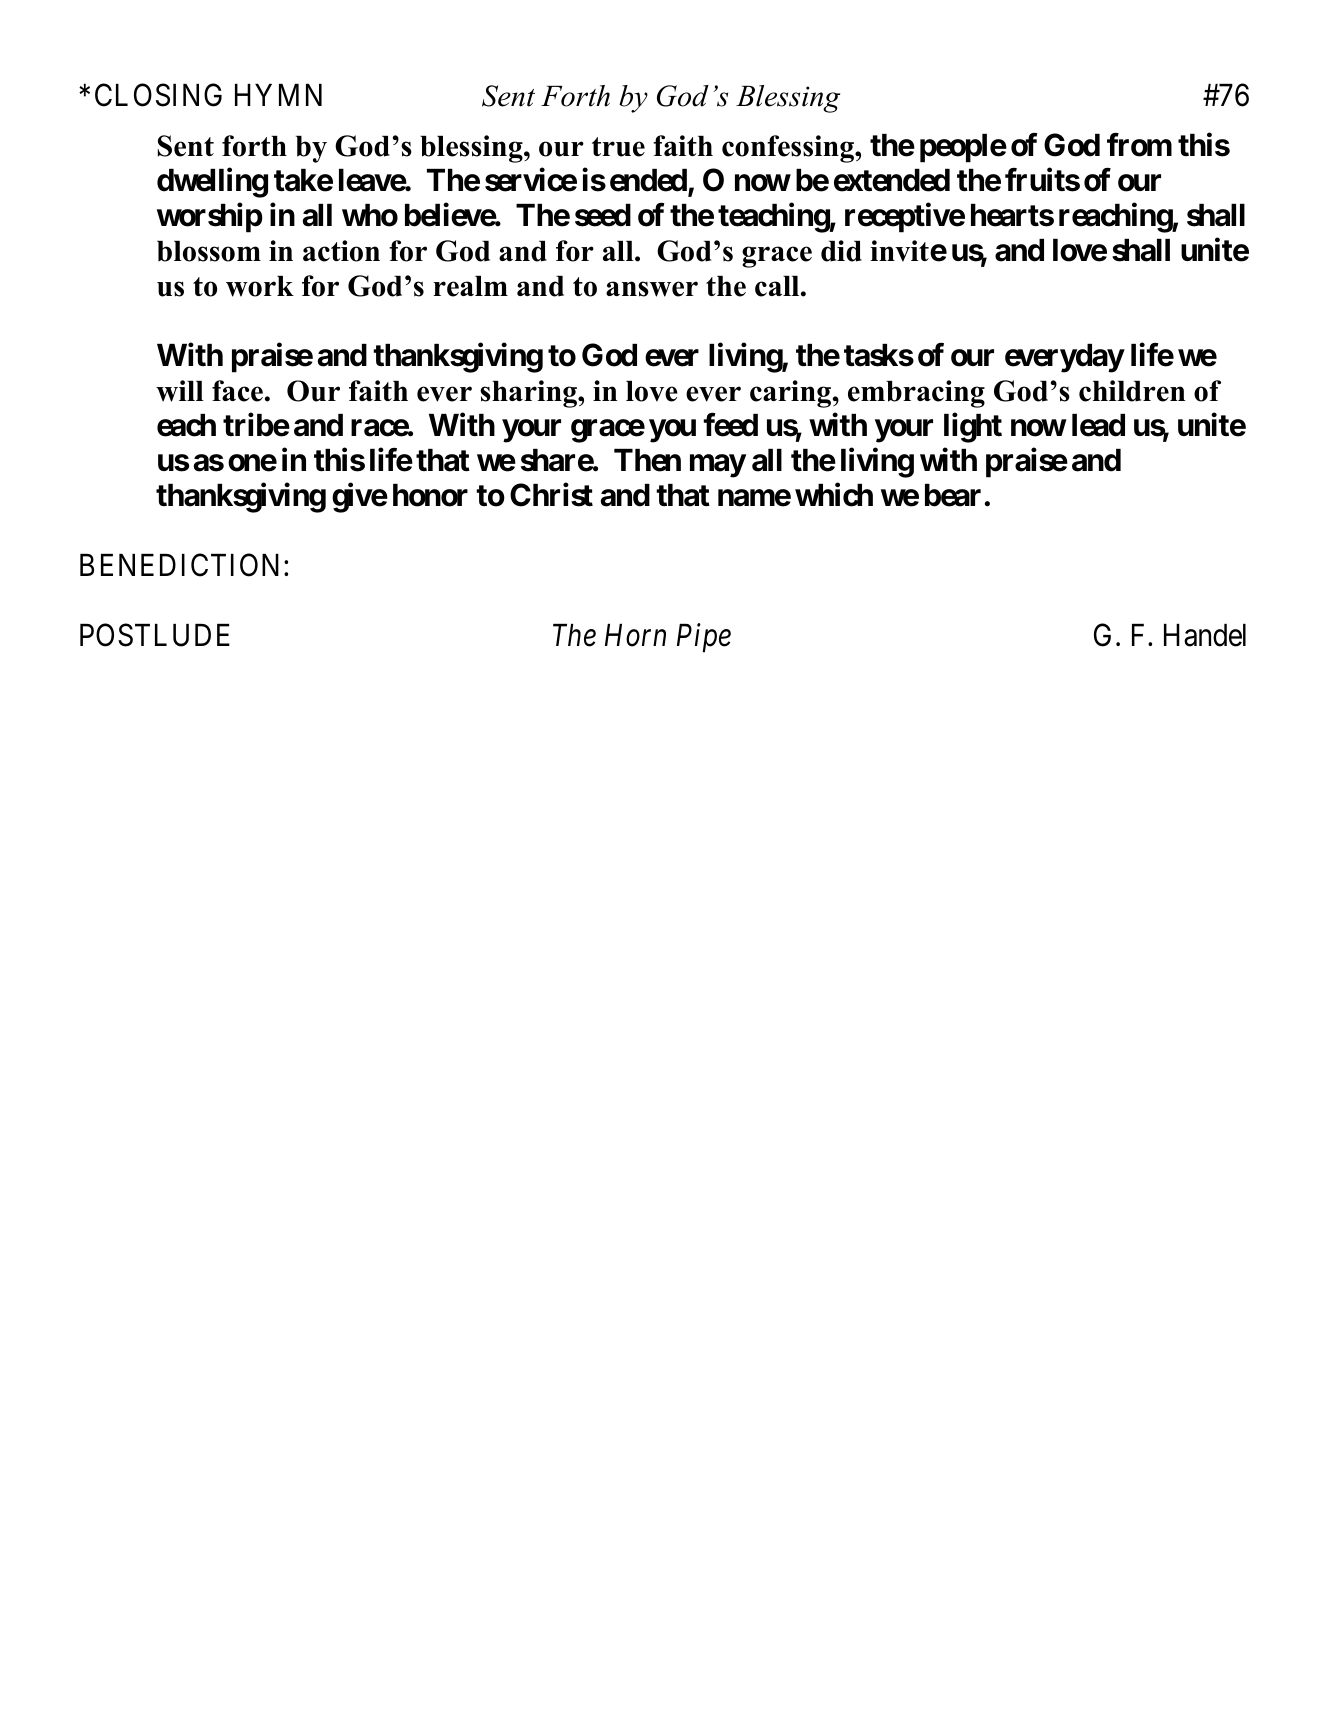 Image resolution: width=1329 pixels, height=1720 pixels. Describe the element at coordinates (1132, 391) in the document. I see `children` at that location.
